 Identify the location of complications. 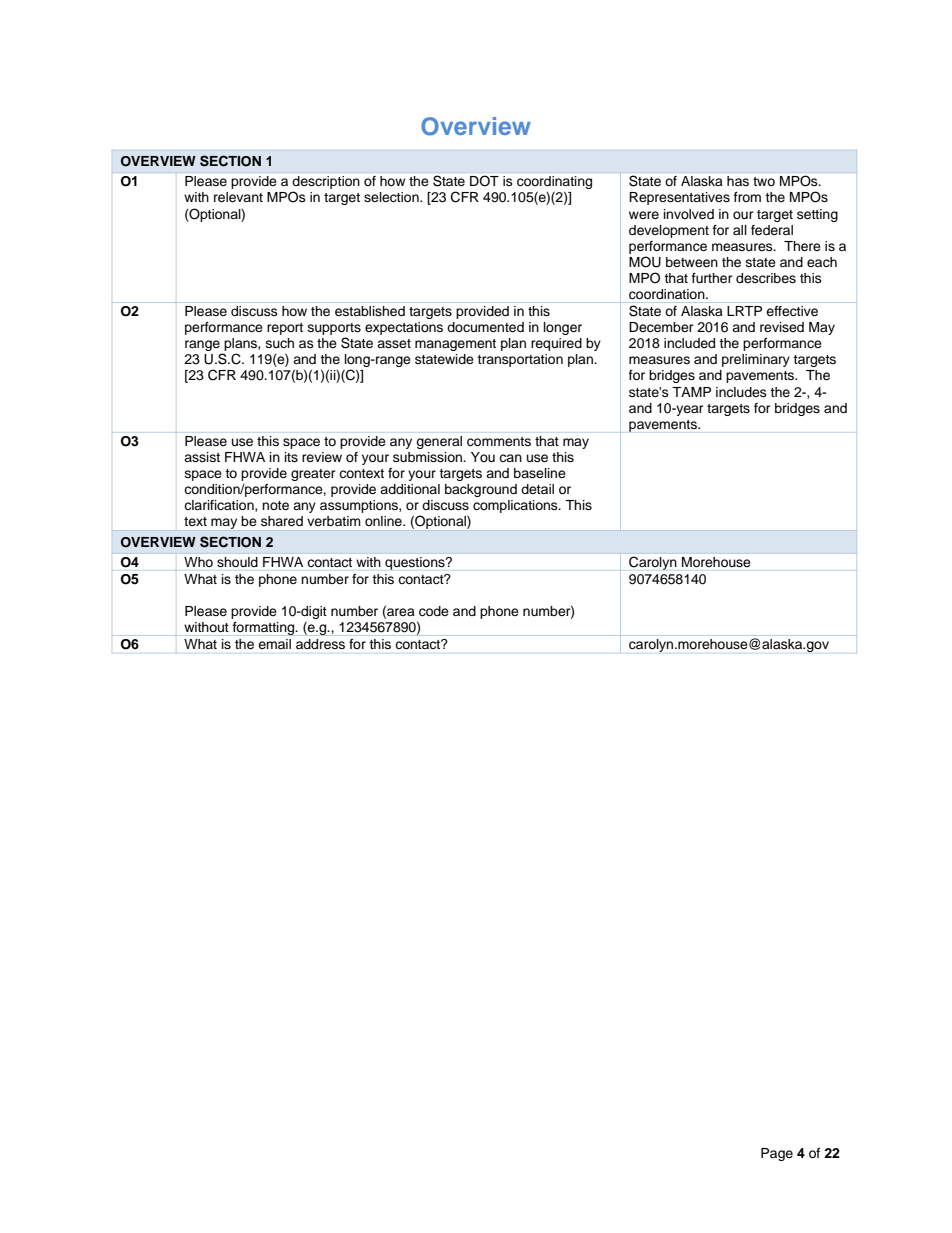
(516, 506).
